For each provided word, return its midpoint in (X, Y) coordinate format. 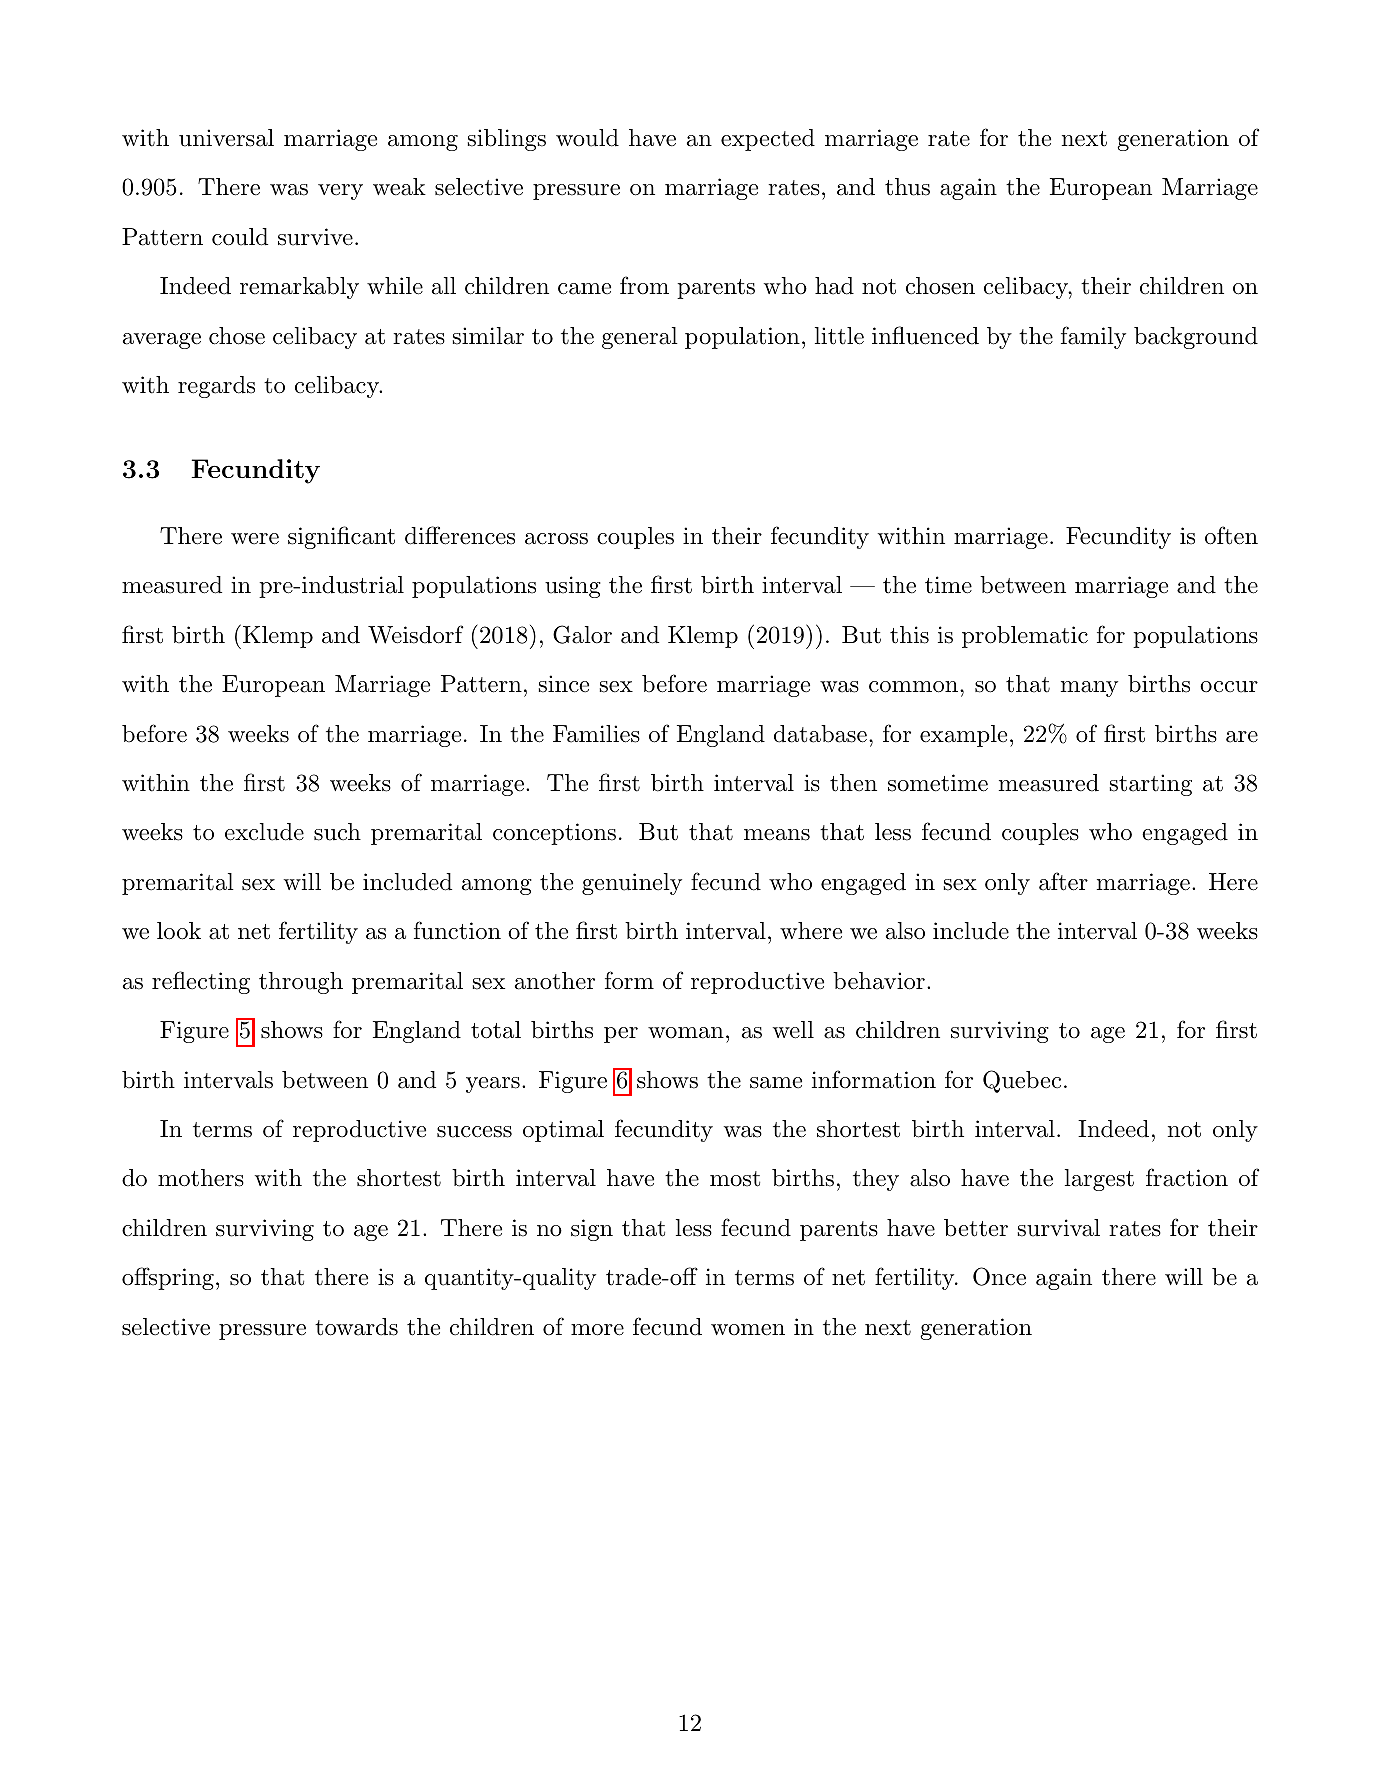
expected (768, 140)
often (1231, 535)
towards (356, 1327)
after (1063, 881)
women (748, 1330)
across (556, 539)
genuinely (632, 884)
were (255, 539)
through (301, 983)
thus (907, 187)
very (340, 192)
